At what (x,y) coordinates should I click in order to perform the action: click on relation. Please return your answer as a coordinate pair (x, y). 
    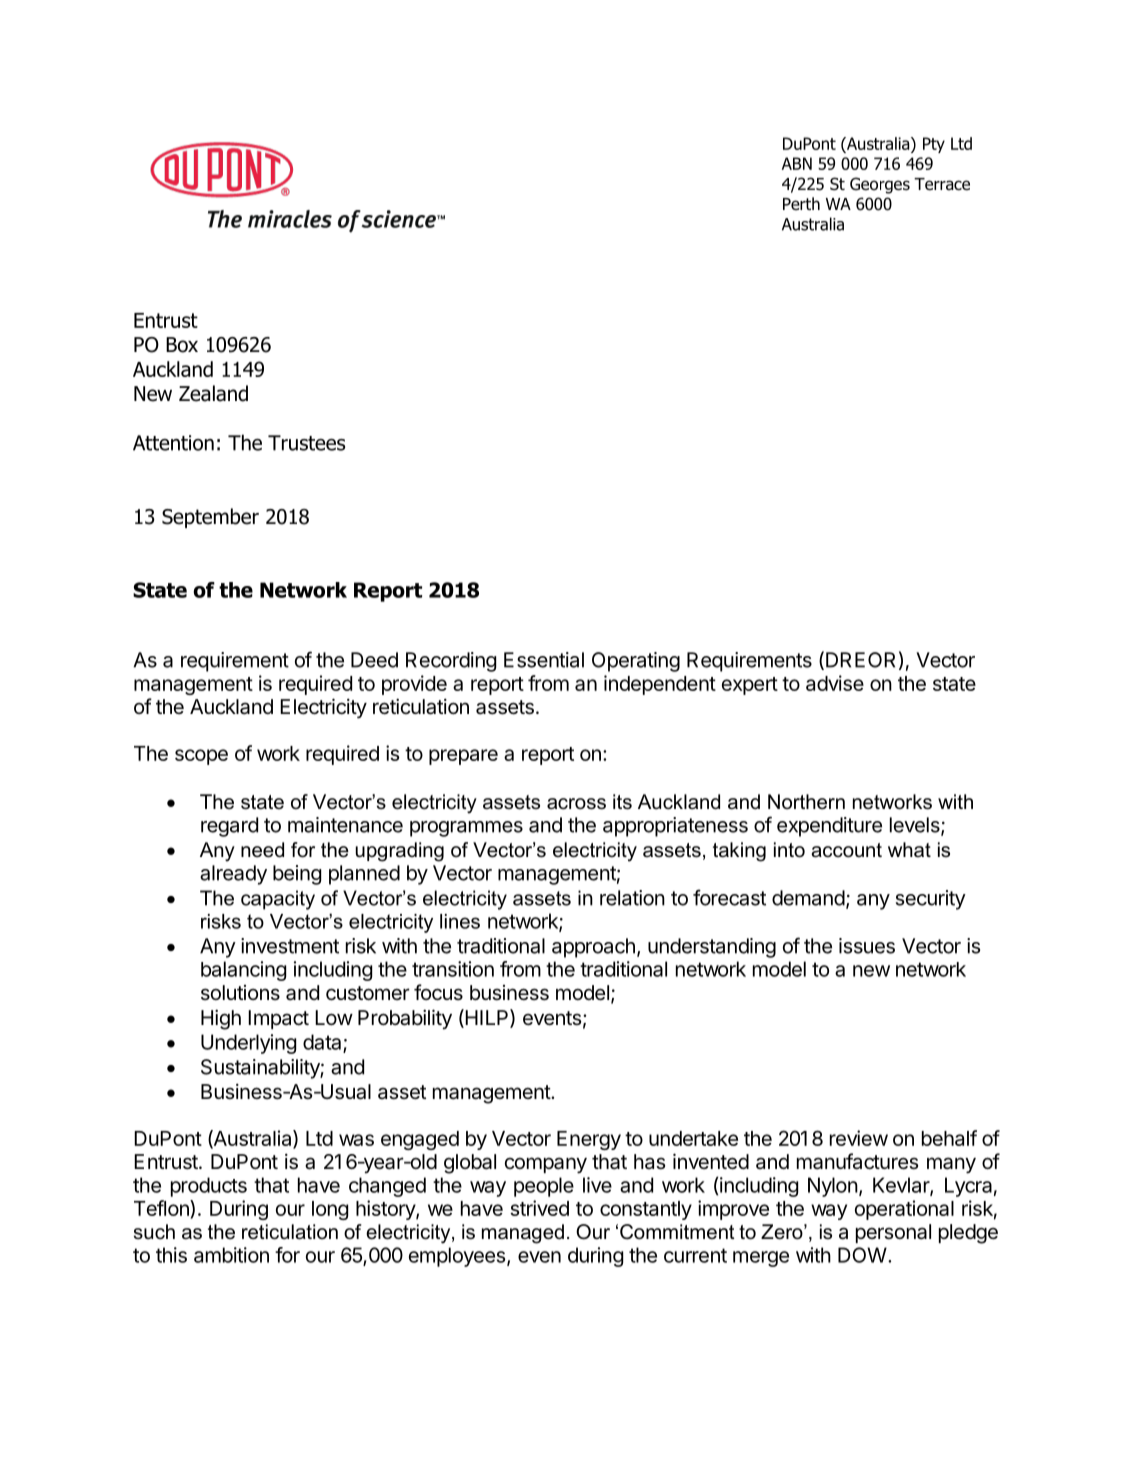
    Looking at the image, I should click on (632, 898).
